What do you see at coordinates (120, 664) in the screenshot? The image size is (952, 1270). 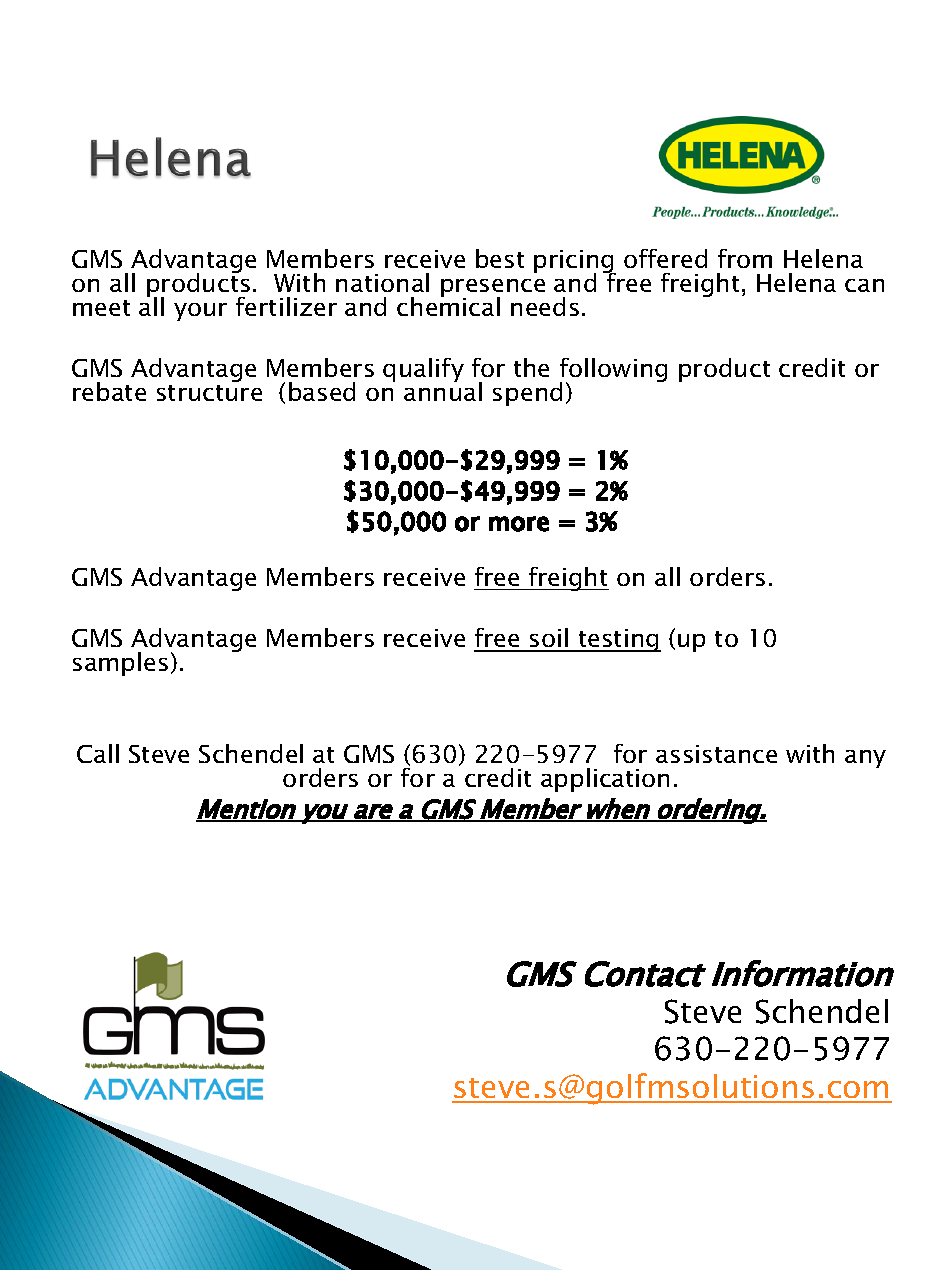 I see `samples` at bounding box center [120, 664].
